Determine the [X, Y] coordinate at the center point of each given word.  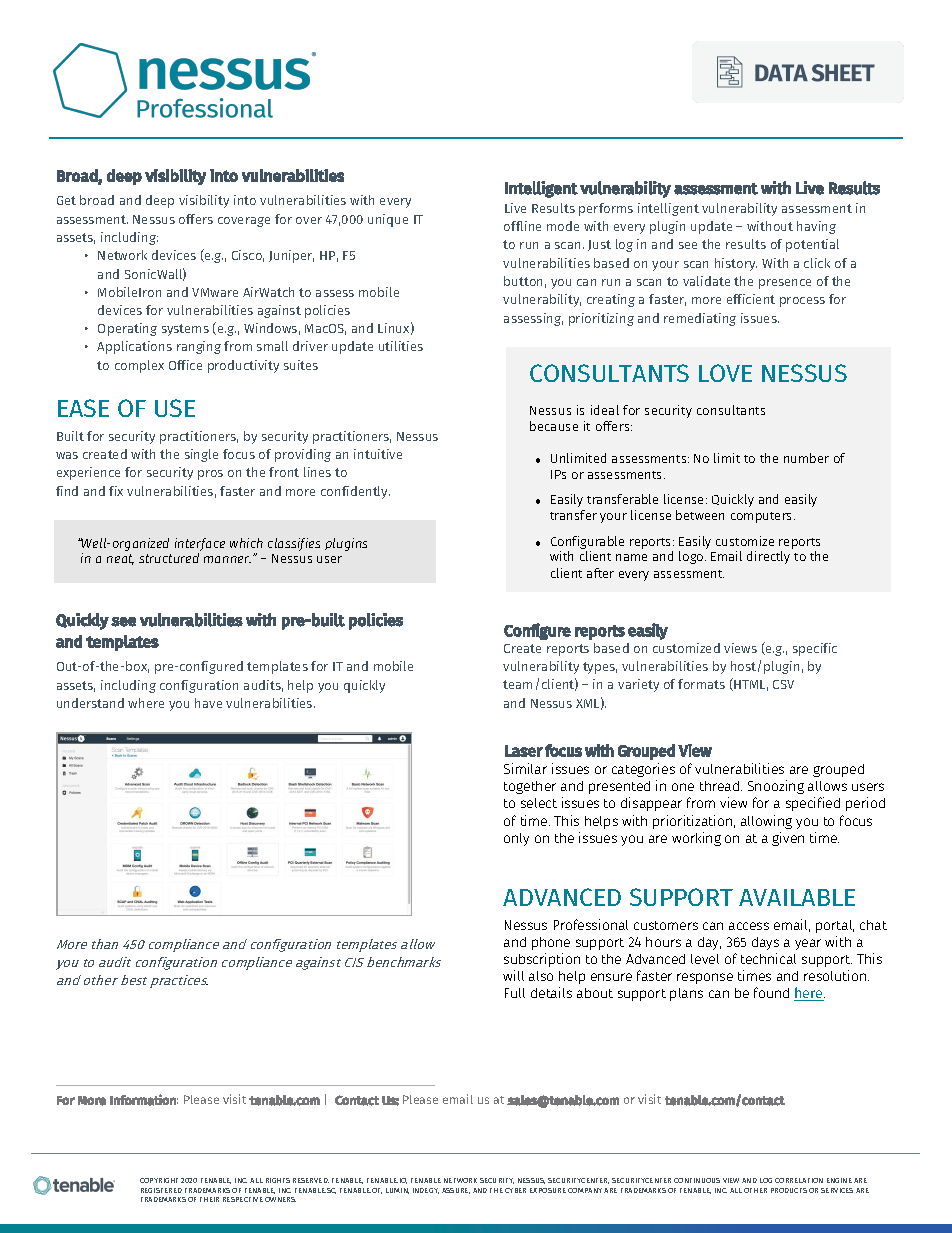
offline [522, 226]
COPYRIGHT [159, 1180]
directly [768, 557]
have [208, 703]
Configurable [587, 542]
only [516, 839]
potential [812, 245]
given [788, 839]
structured [169, 558]
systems [185, 330]
